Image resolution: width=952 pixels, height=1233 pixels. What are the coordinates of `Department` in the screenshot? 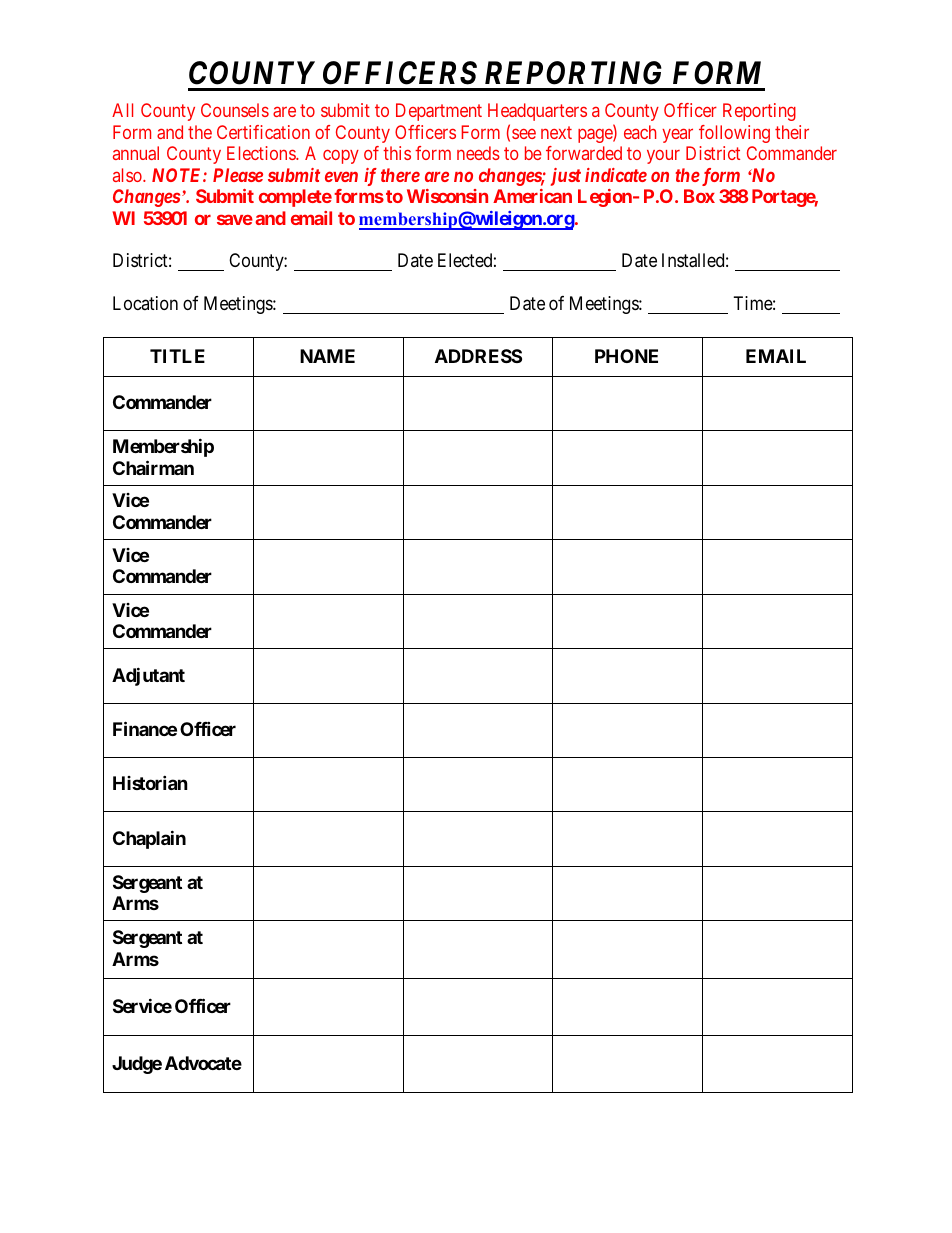 It's located at (439, 112).
